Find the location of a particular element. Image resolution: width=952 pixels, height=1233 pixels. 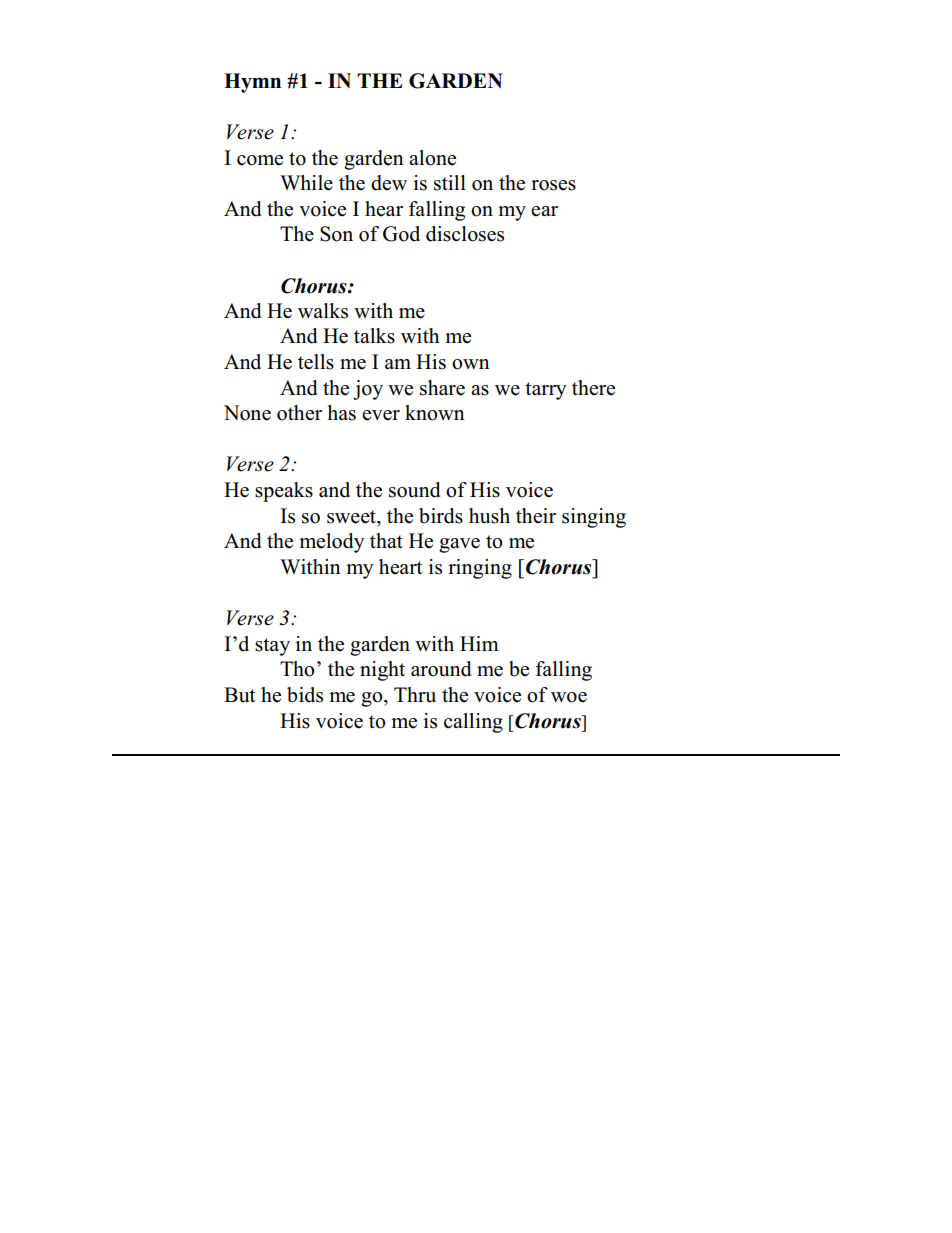

Thru is located at coordinates (415, 695).
